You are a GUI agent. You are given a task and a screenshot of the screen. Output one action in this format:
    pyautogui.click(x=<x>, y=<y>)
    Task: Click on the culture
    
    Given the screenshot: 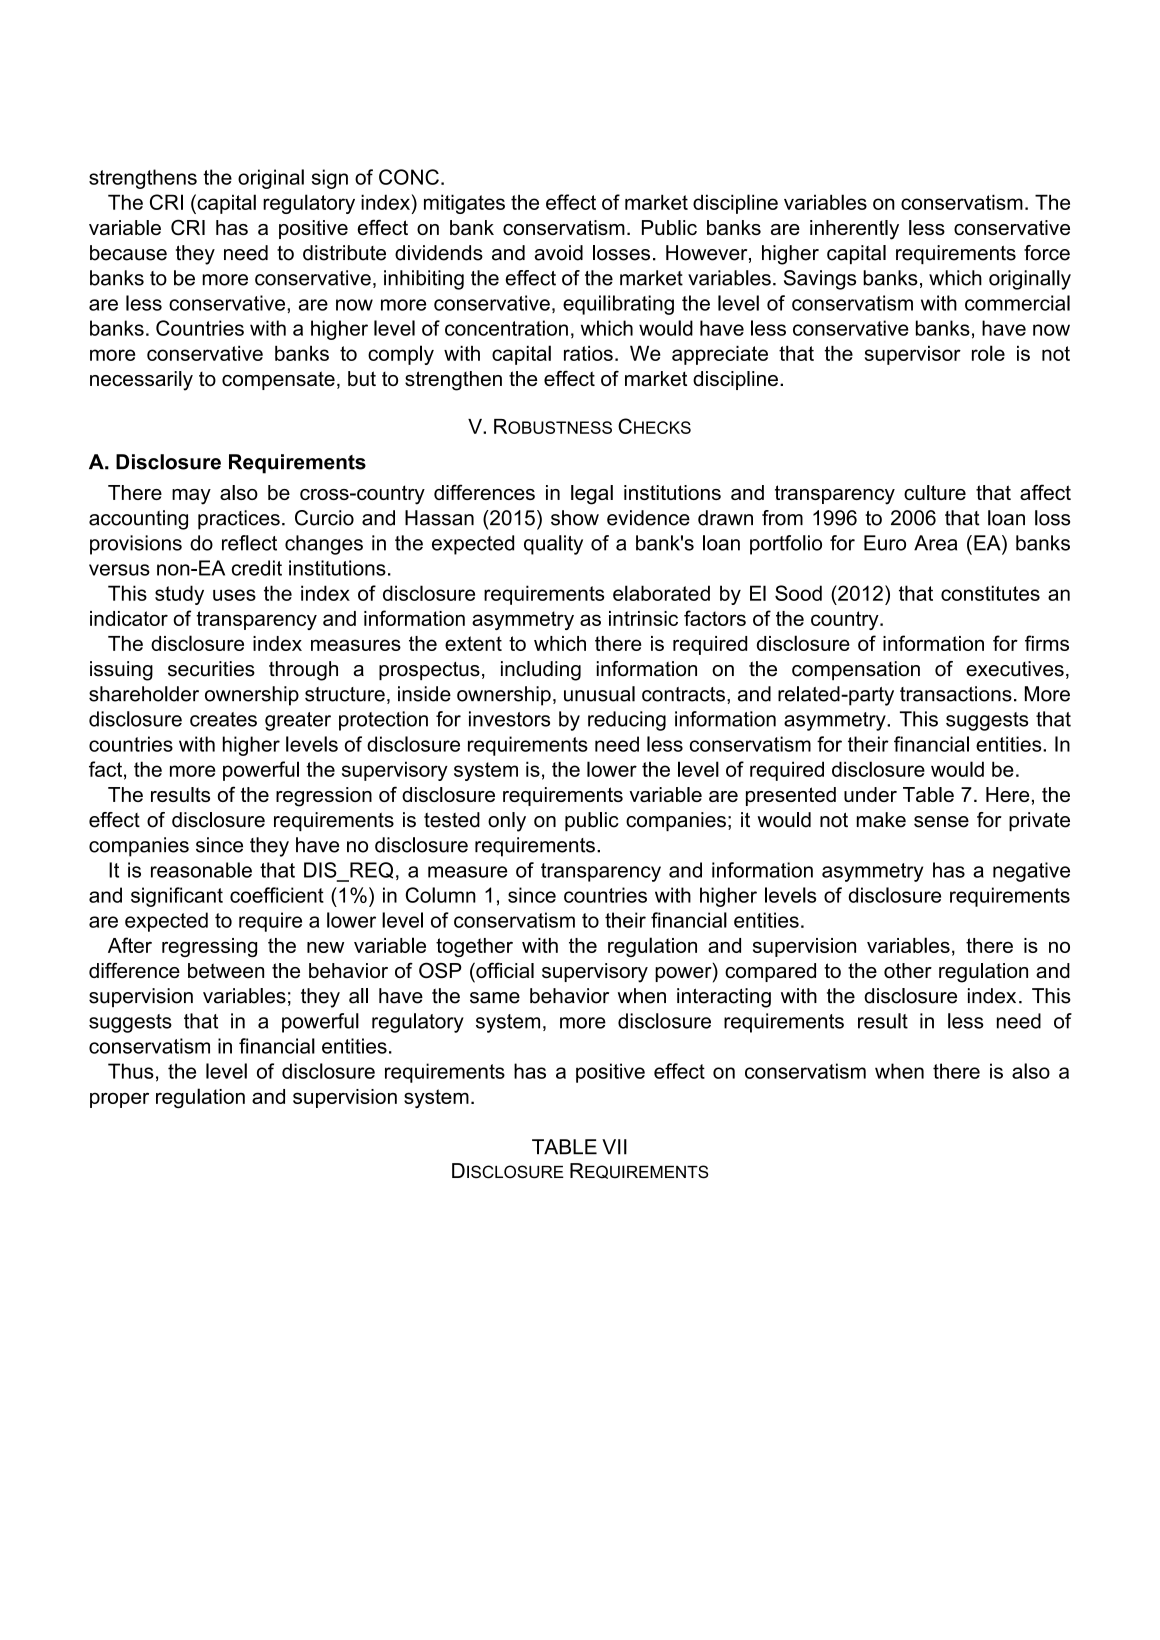 What is the action you would take?
    pyautogui.click(x=935, y=492)
